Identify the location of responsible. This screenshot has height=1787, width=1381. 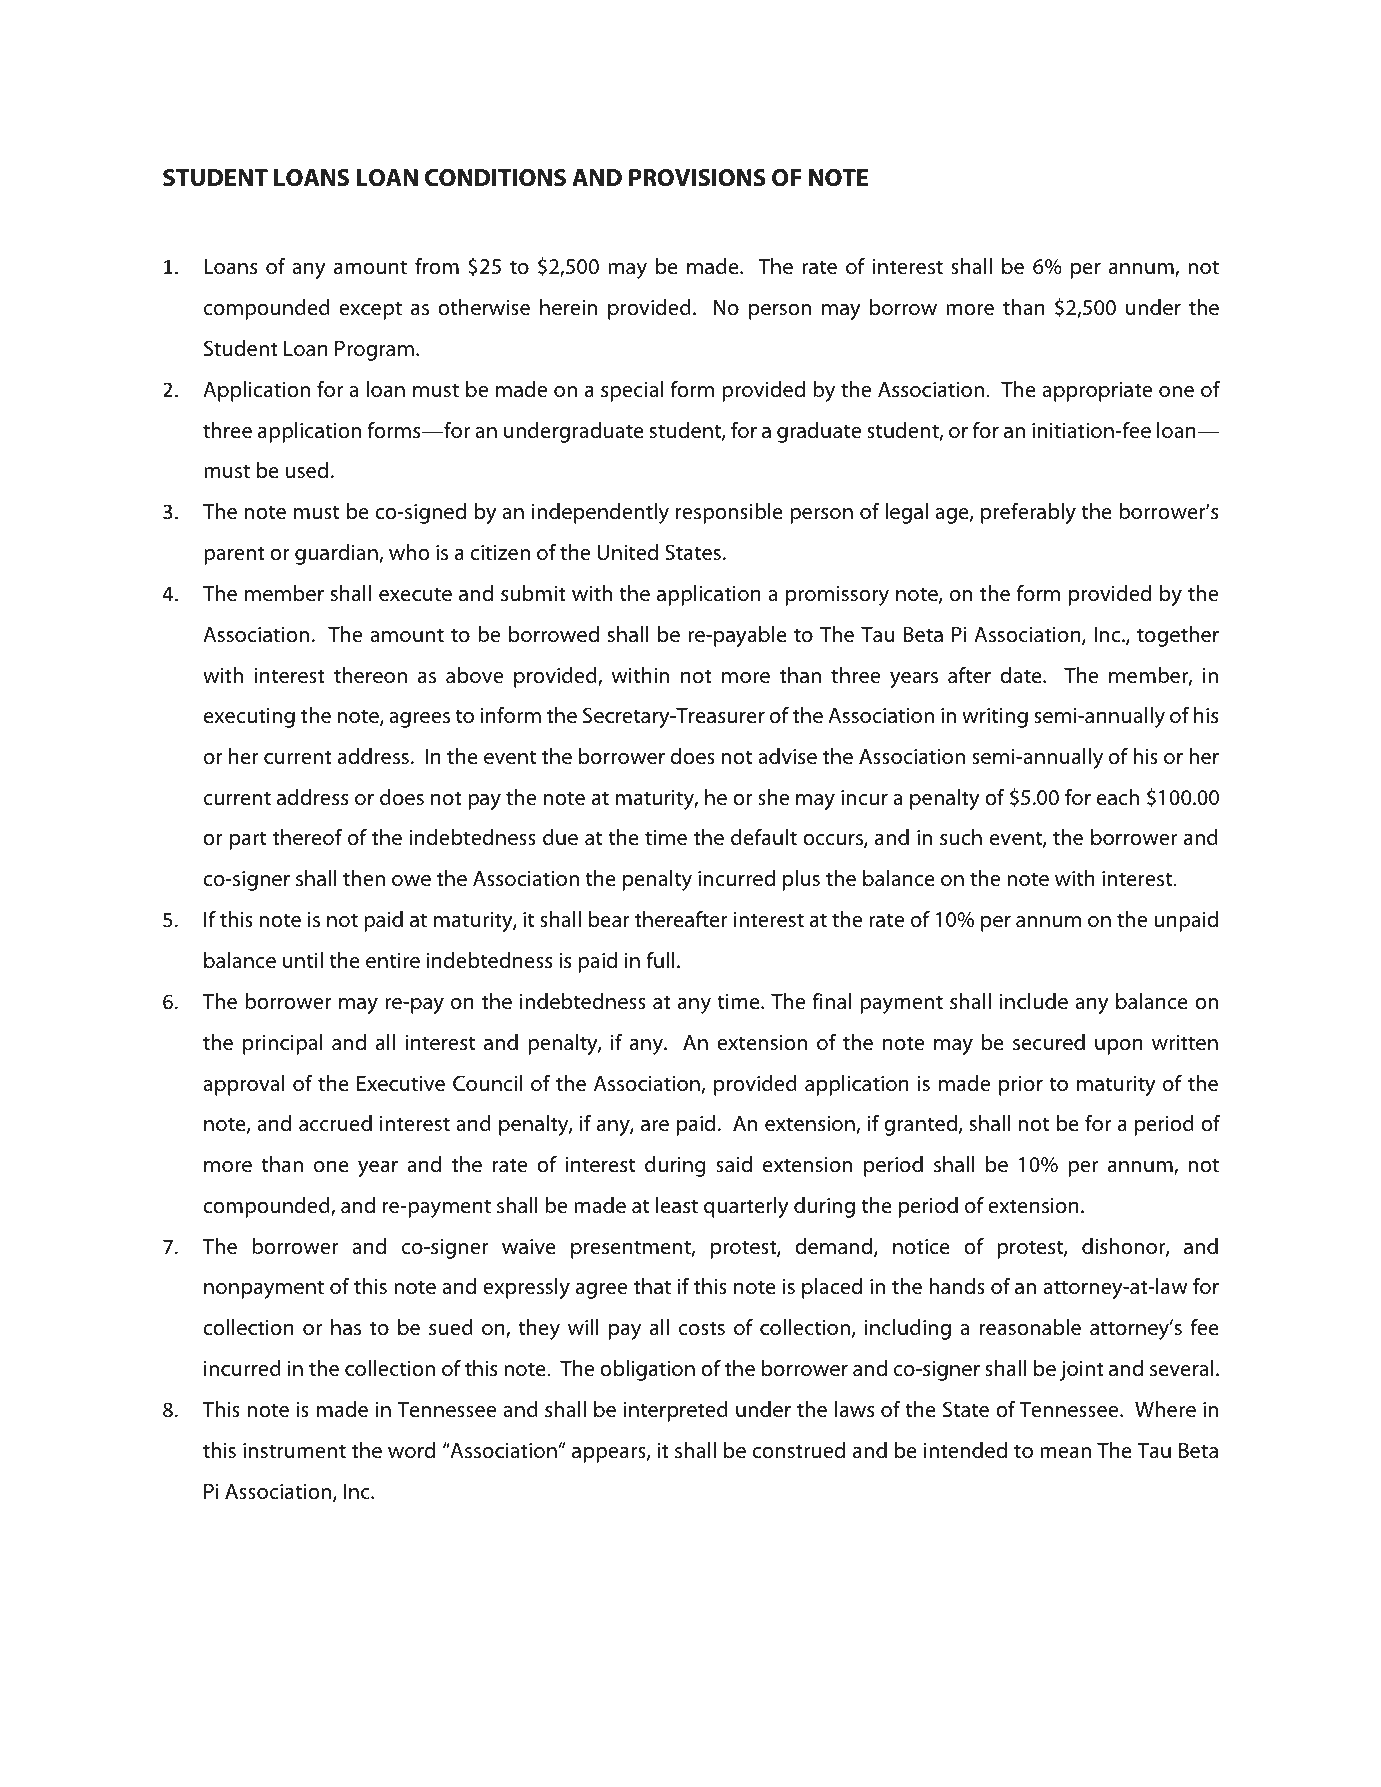
(729, 513).
